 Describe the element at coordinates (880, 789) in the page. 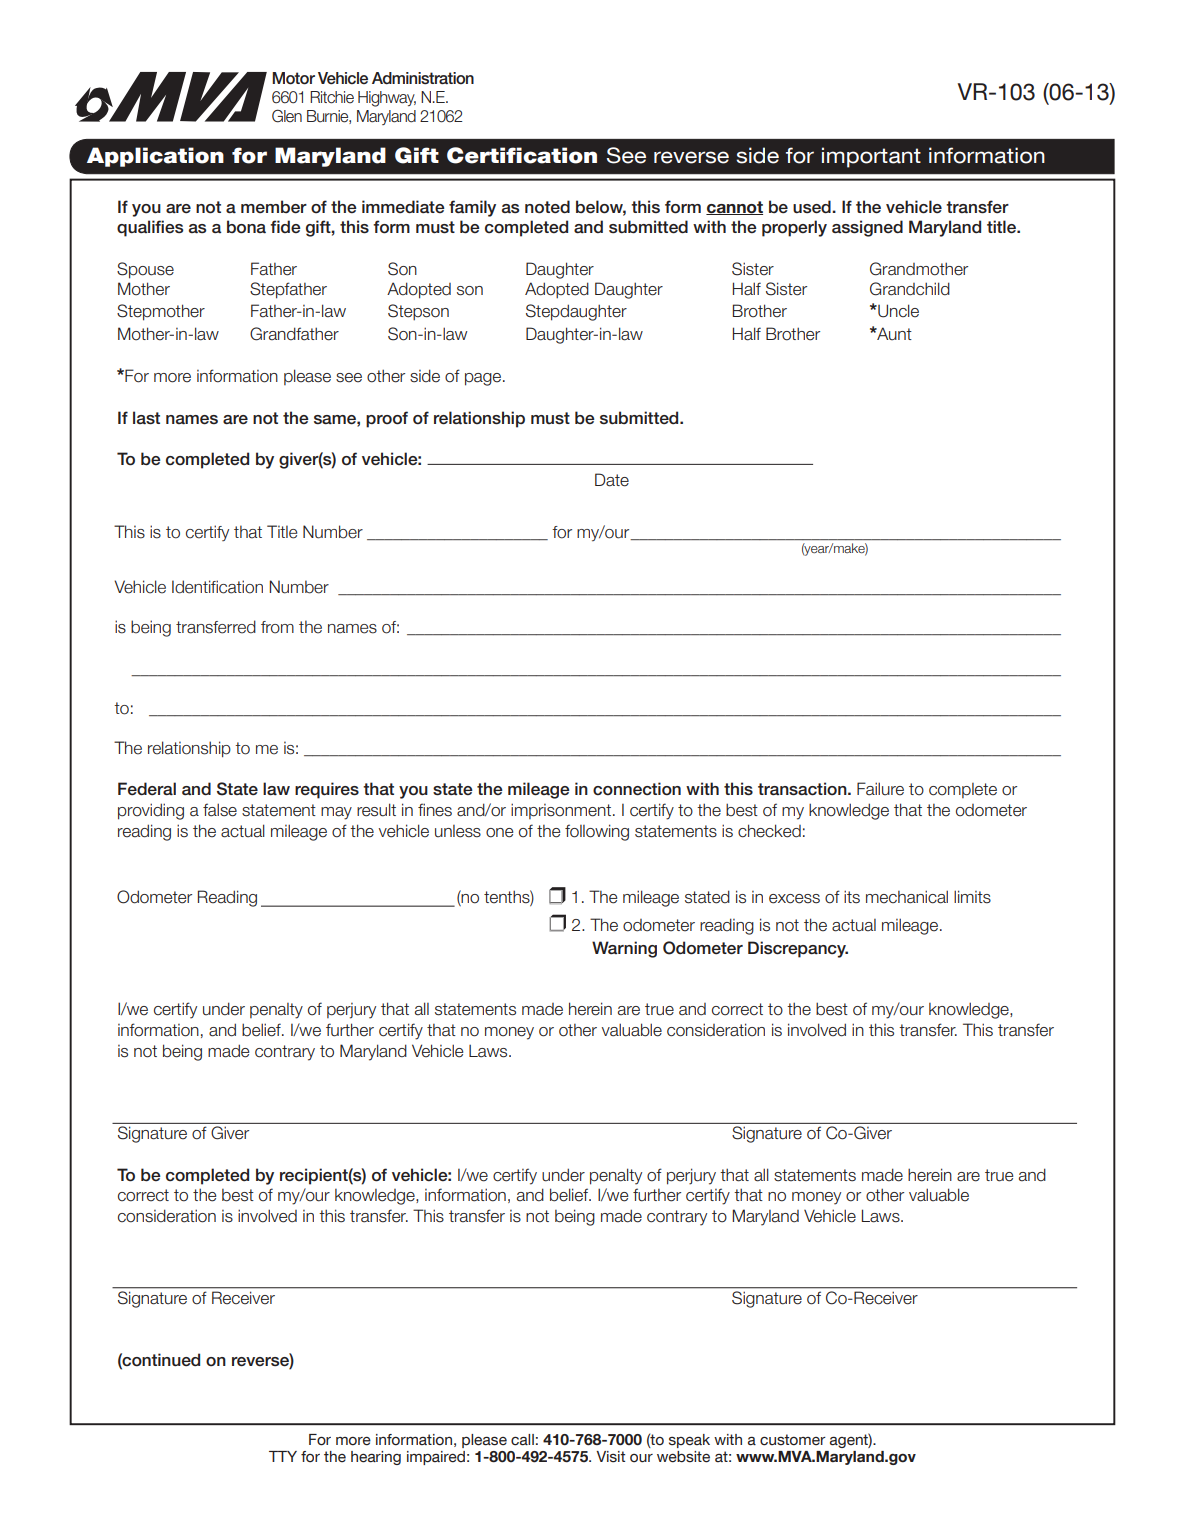

I see `Failure` at that location.
